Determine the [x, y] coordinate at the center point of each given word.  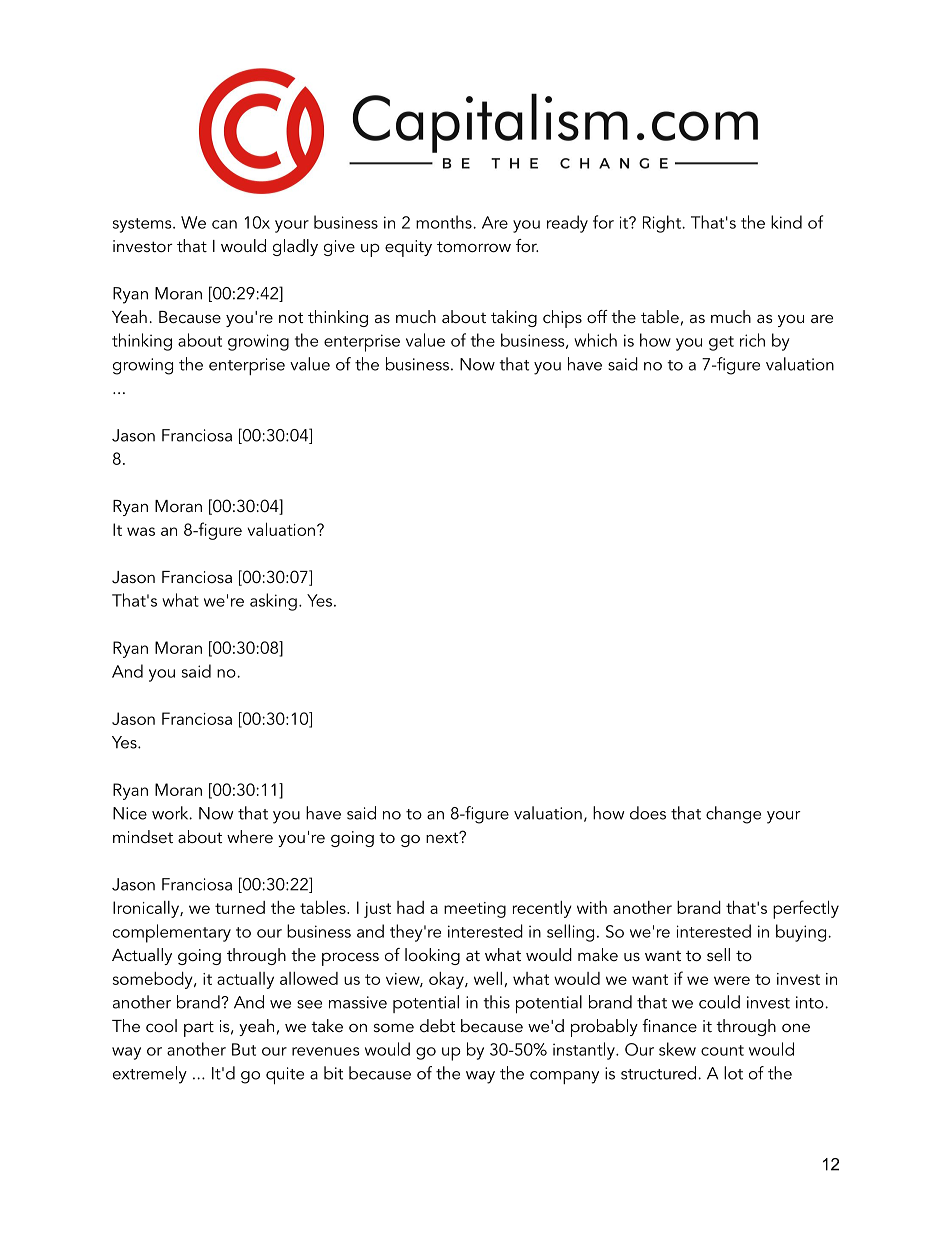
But [244, 1049]
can [224, 224]
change [733, 815]
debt [437, 1025]
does [648, 813]
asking [273, 602]
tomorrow [474, 246]
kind [786, 222]
